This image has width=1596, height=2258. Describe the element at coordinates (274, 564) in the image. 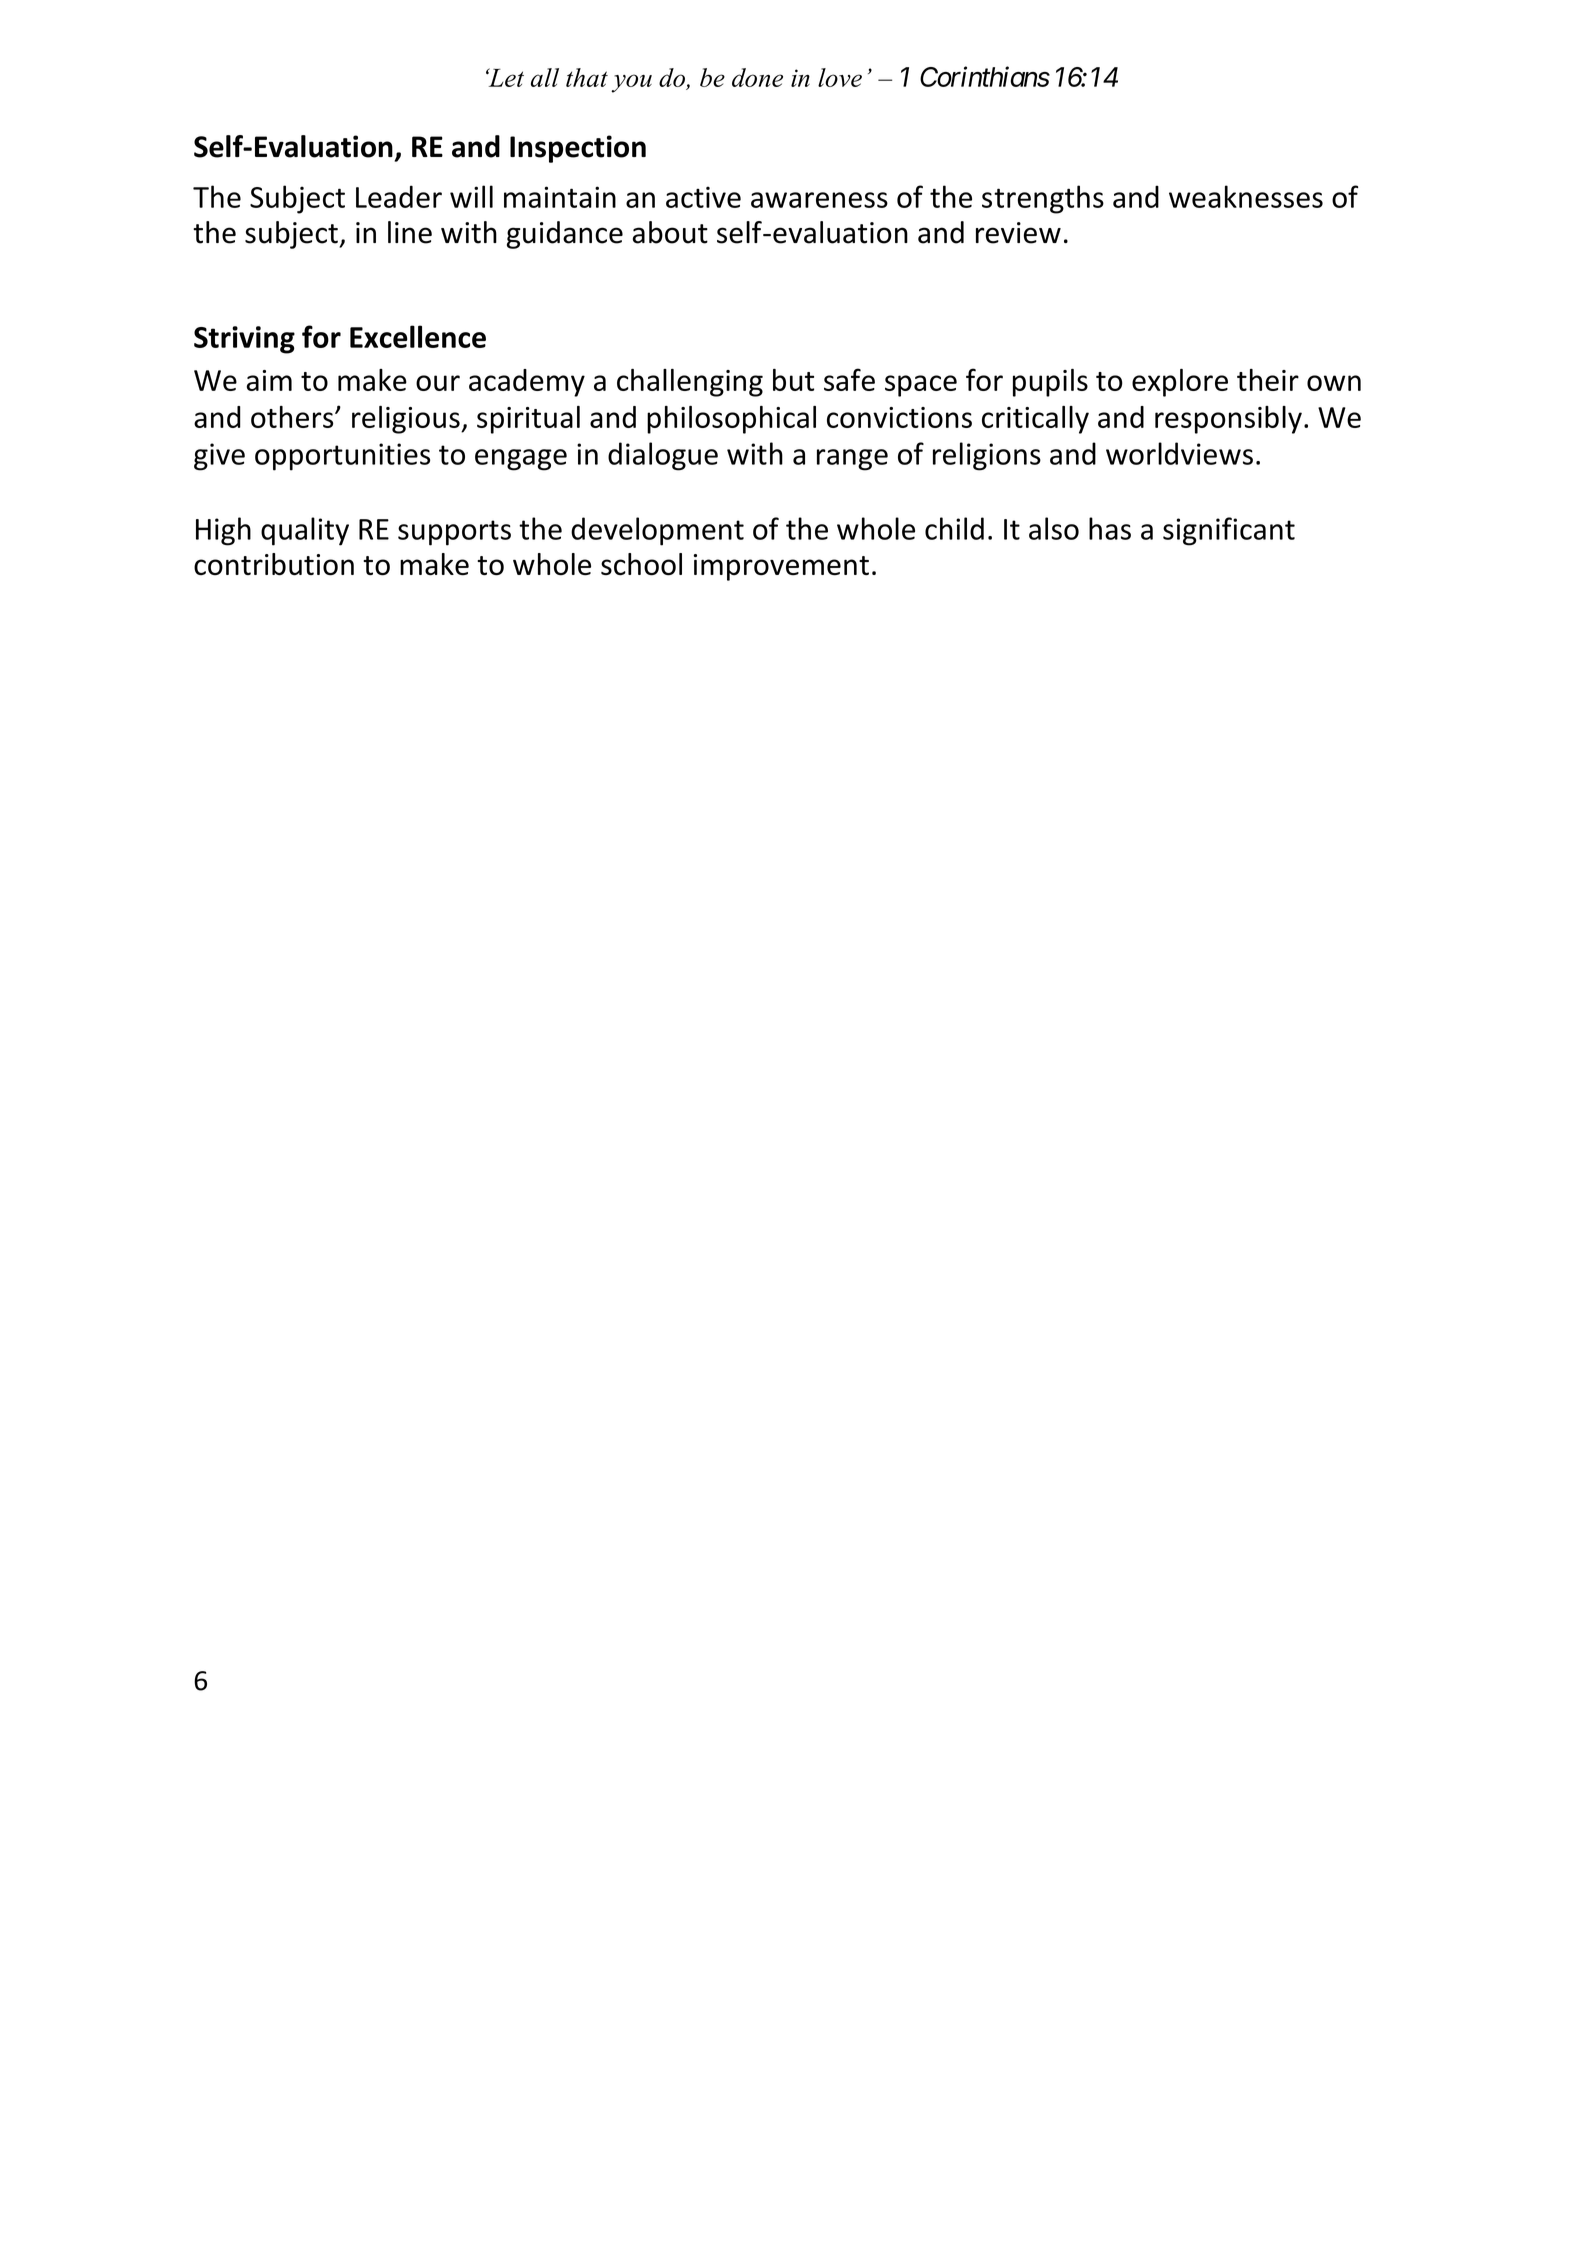

I see `contribution` at that location.
